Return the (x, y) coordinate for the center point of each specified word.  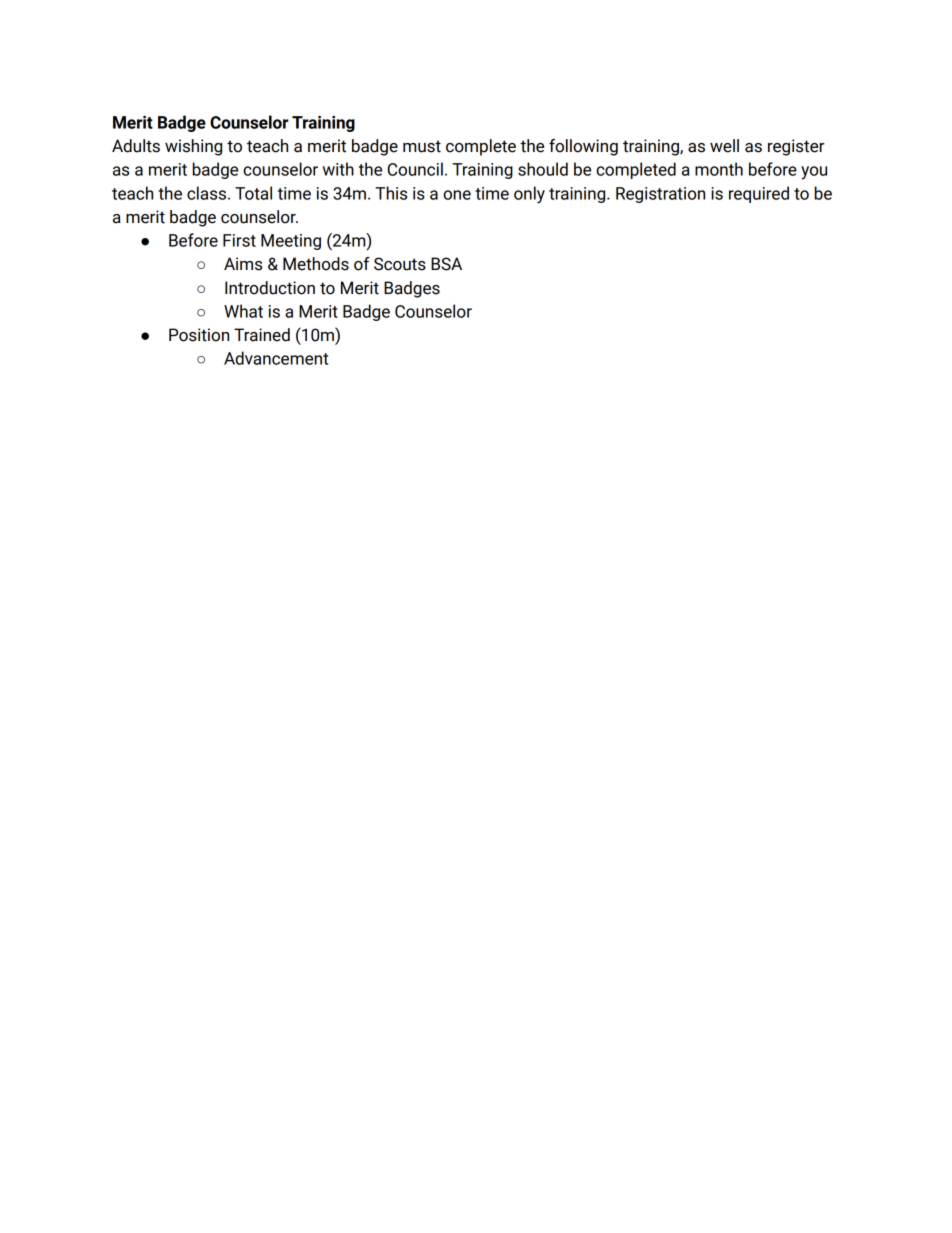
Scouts (400, 264)
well (724, 146)
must (422, 146)
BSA (446, 264)
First (239, 240)
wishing (193, 147)
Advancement (276, 358)
